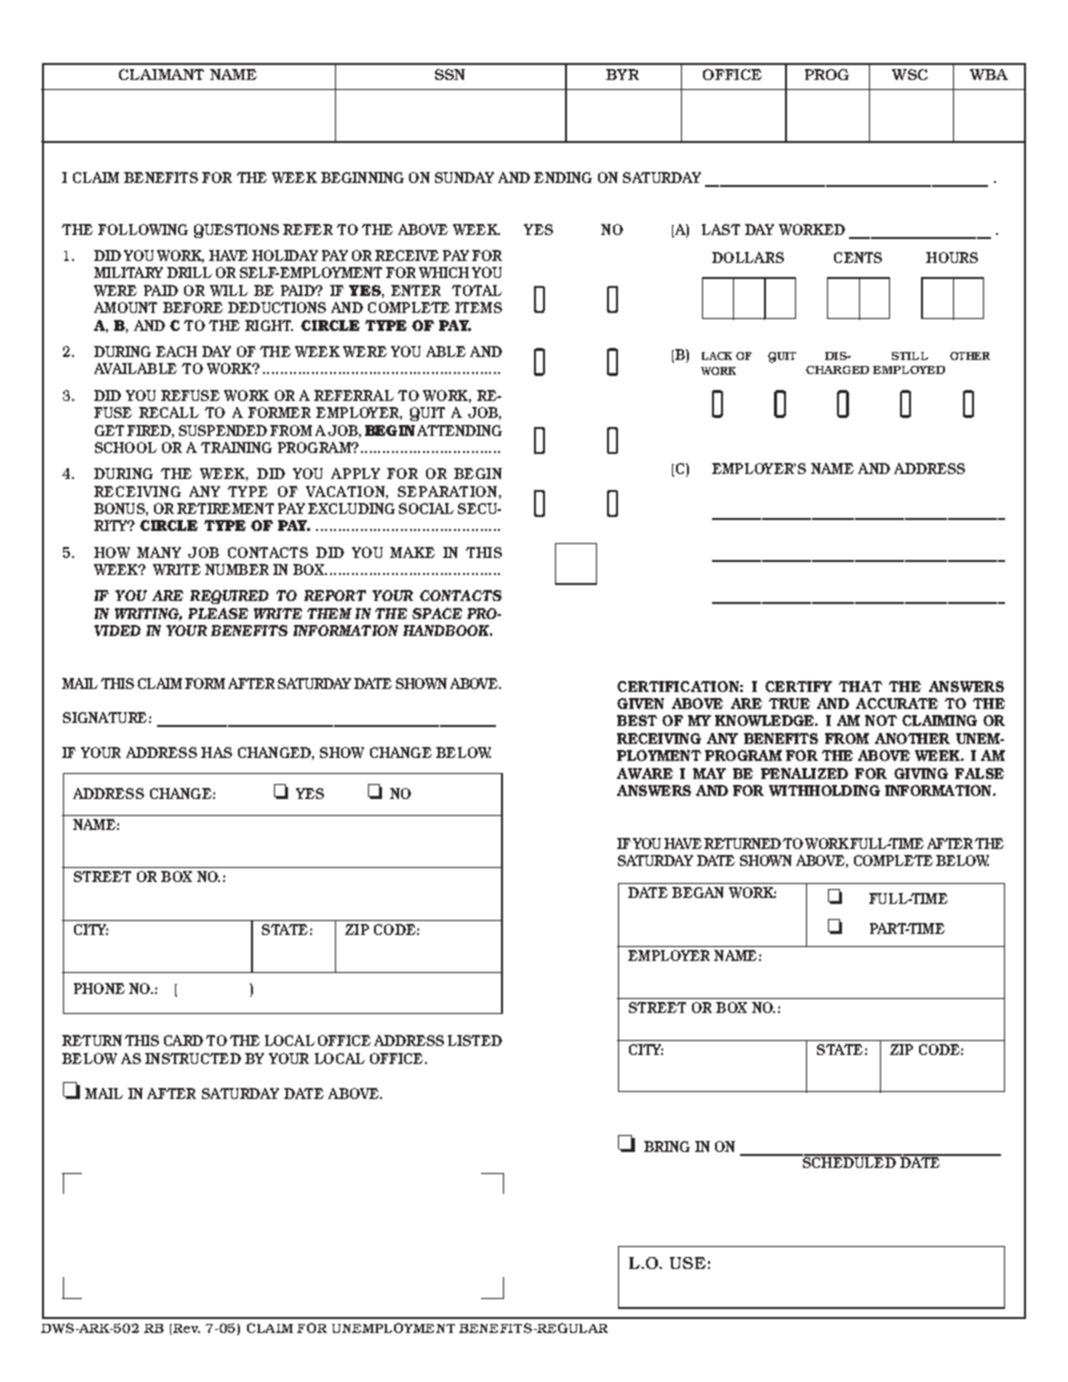 The width and height of the image is (1068, 1382). Describe the element at coordinates (698, 892) in the image. I see `BEGAN` at that location.
